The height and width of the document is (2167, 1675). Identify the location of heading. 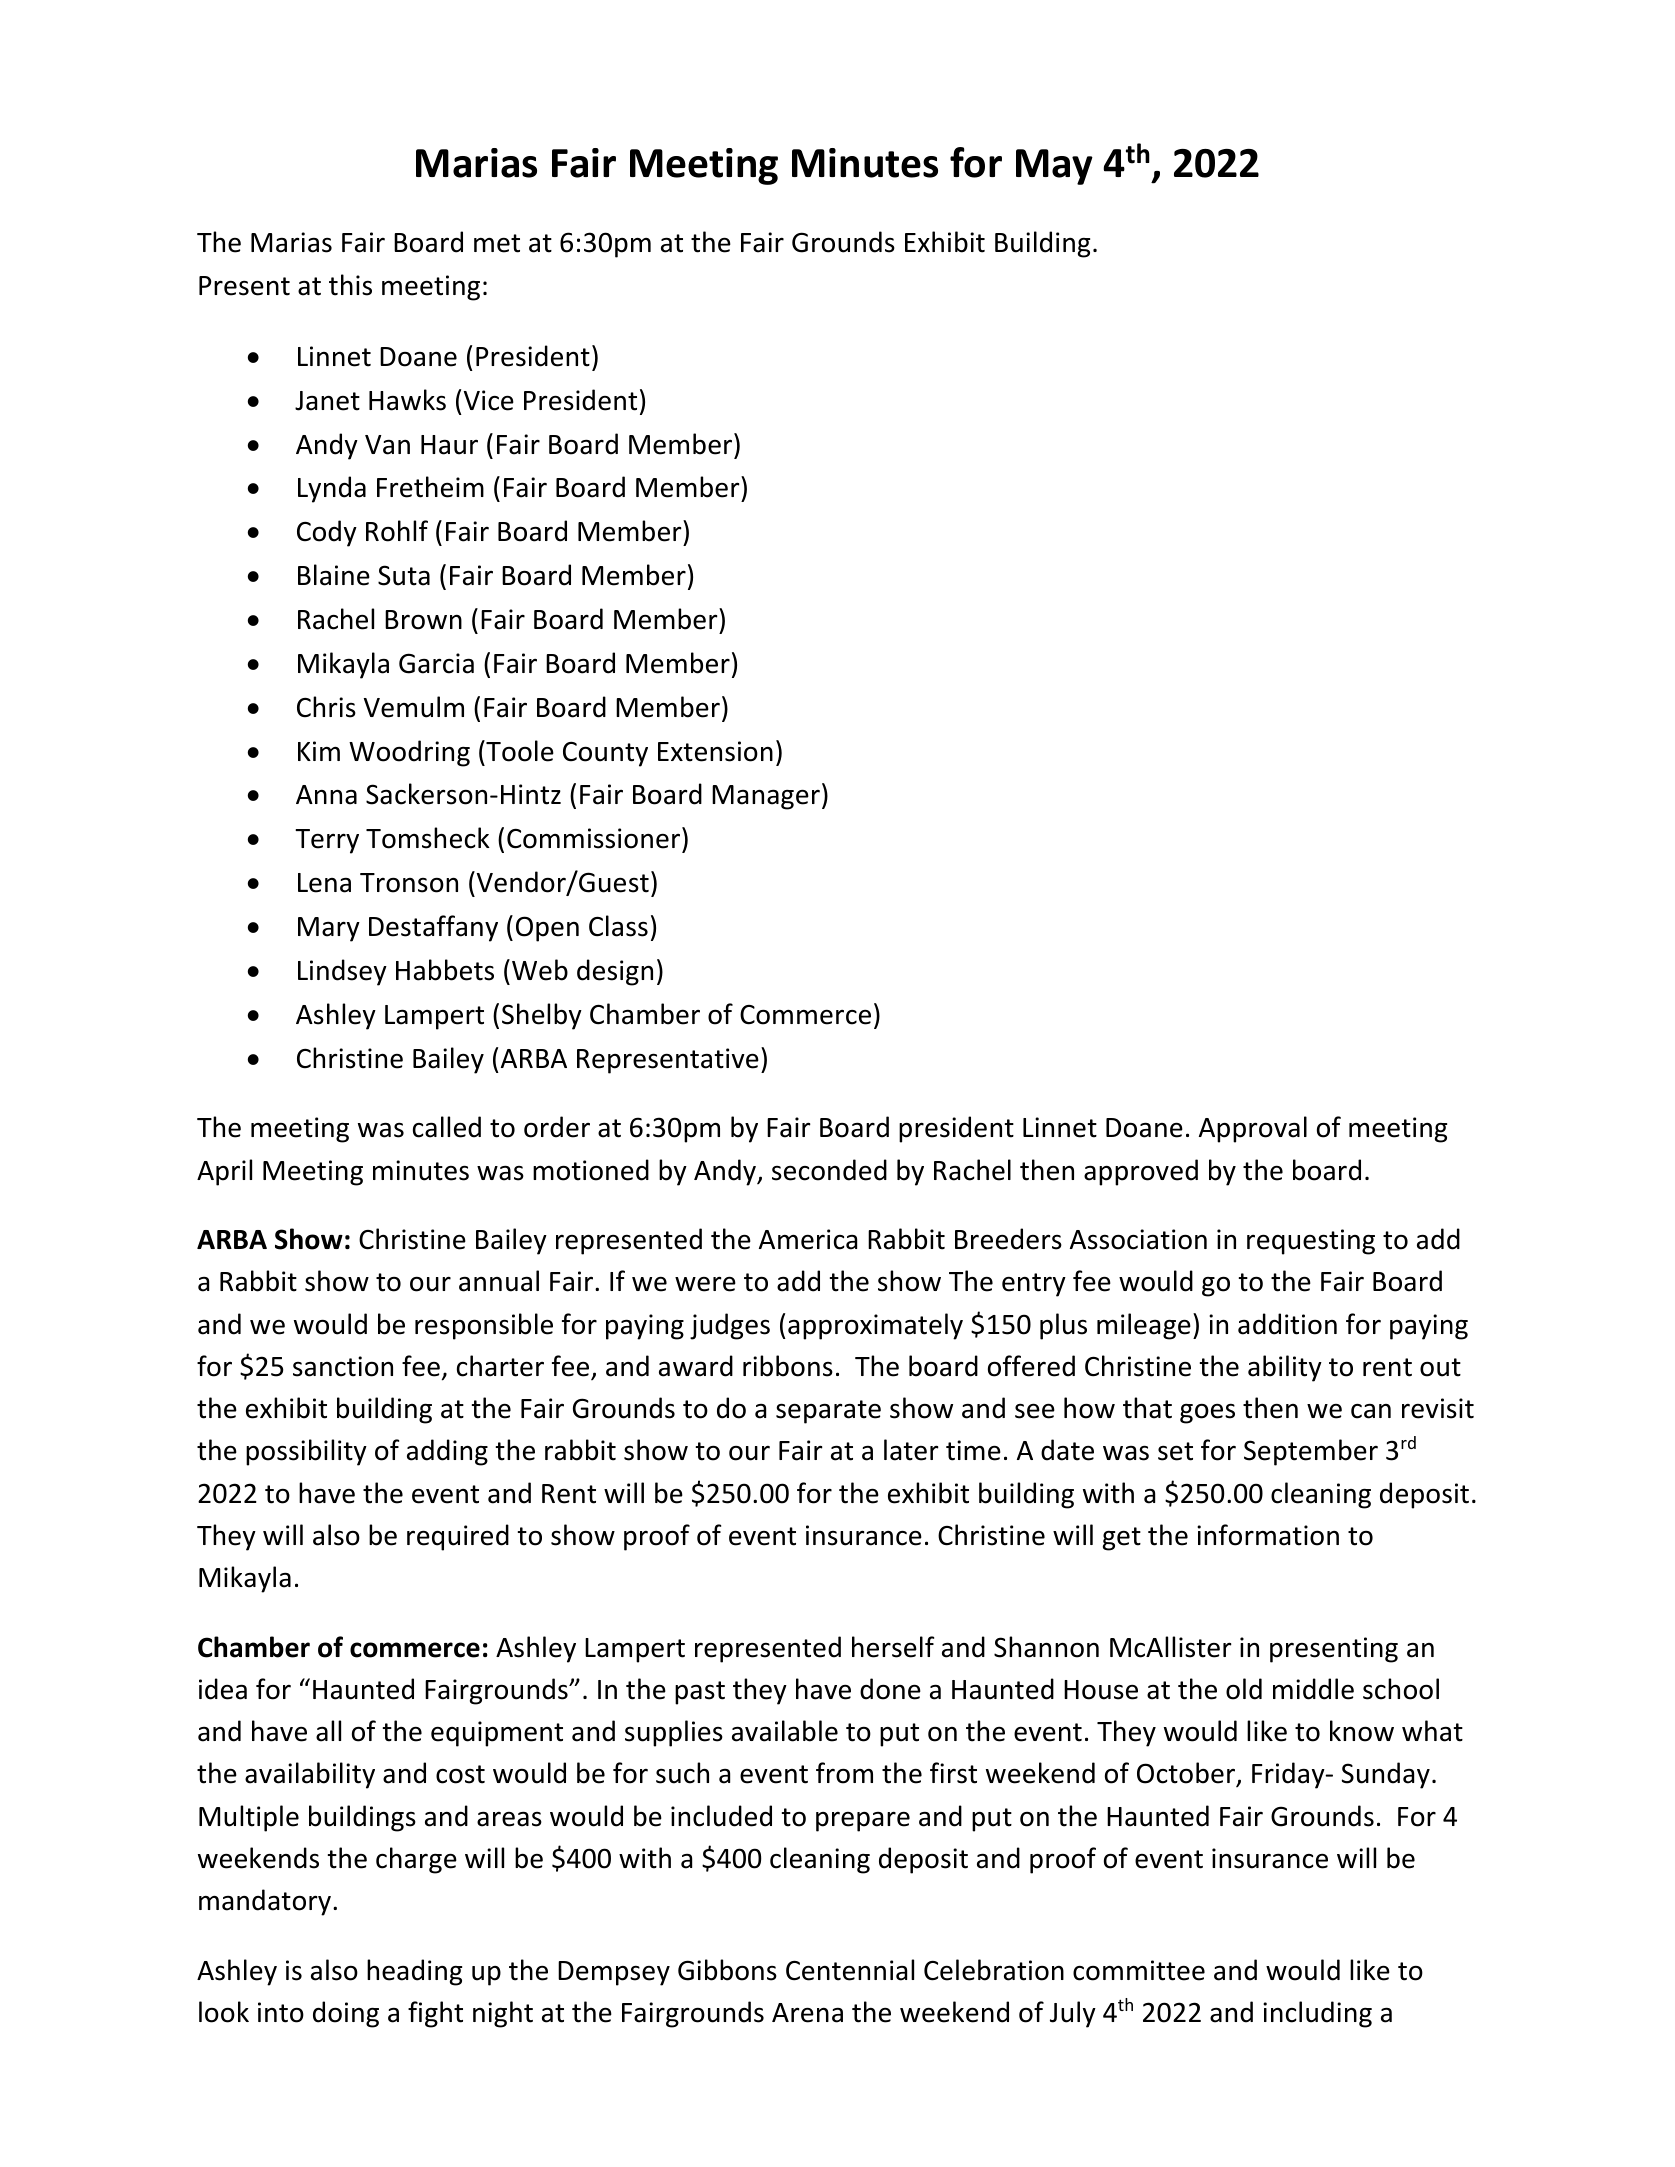
(414, 1972).
